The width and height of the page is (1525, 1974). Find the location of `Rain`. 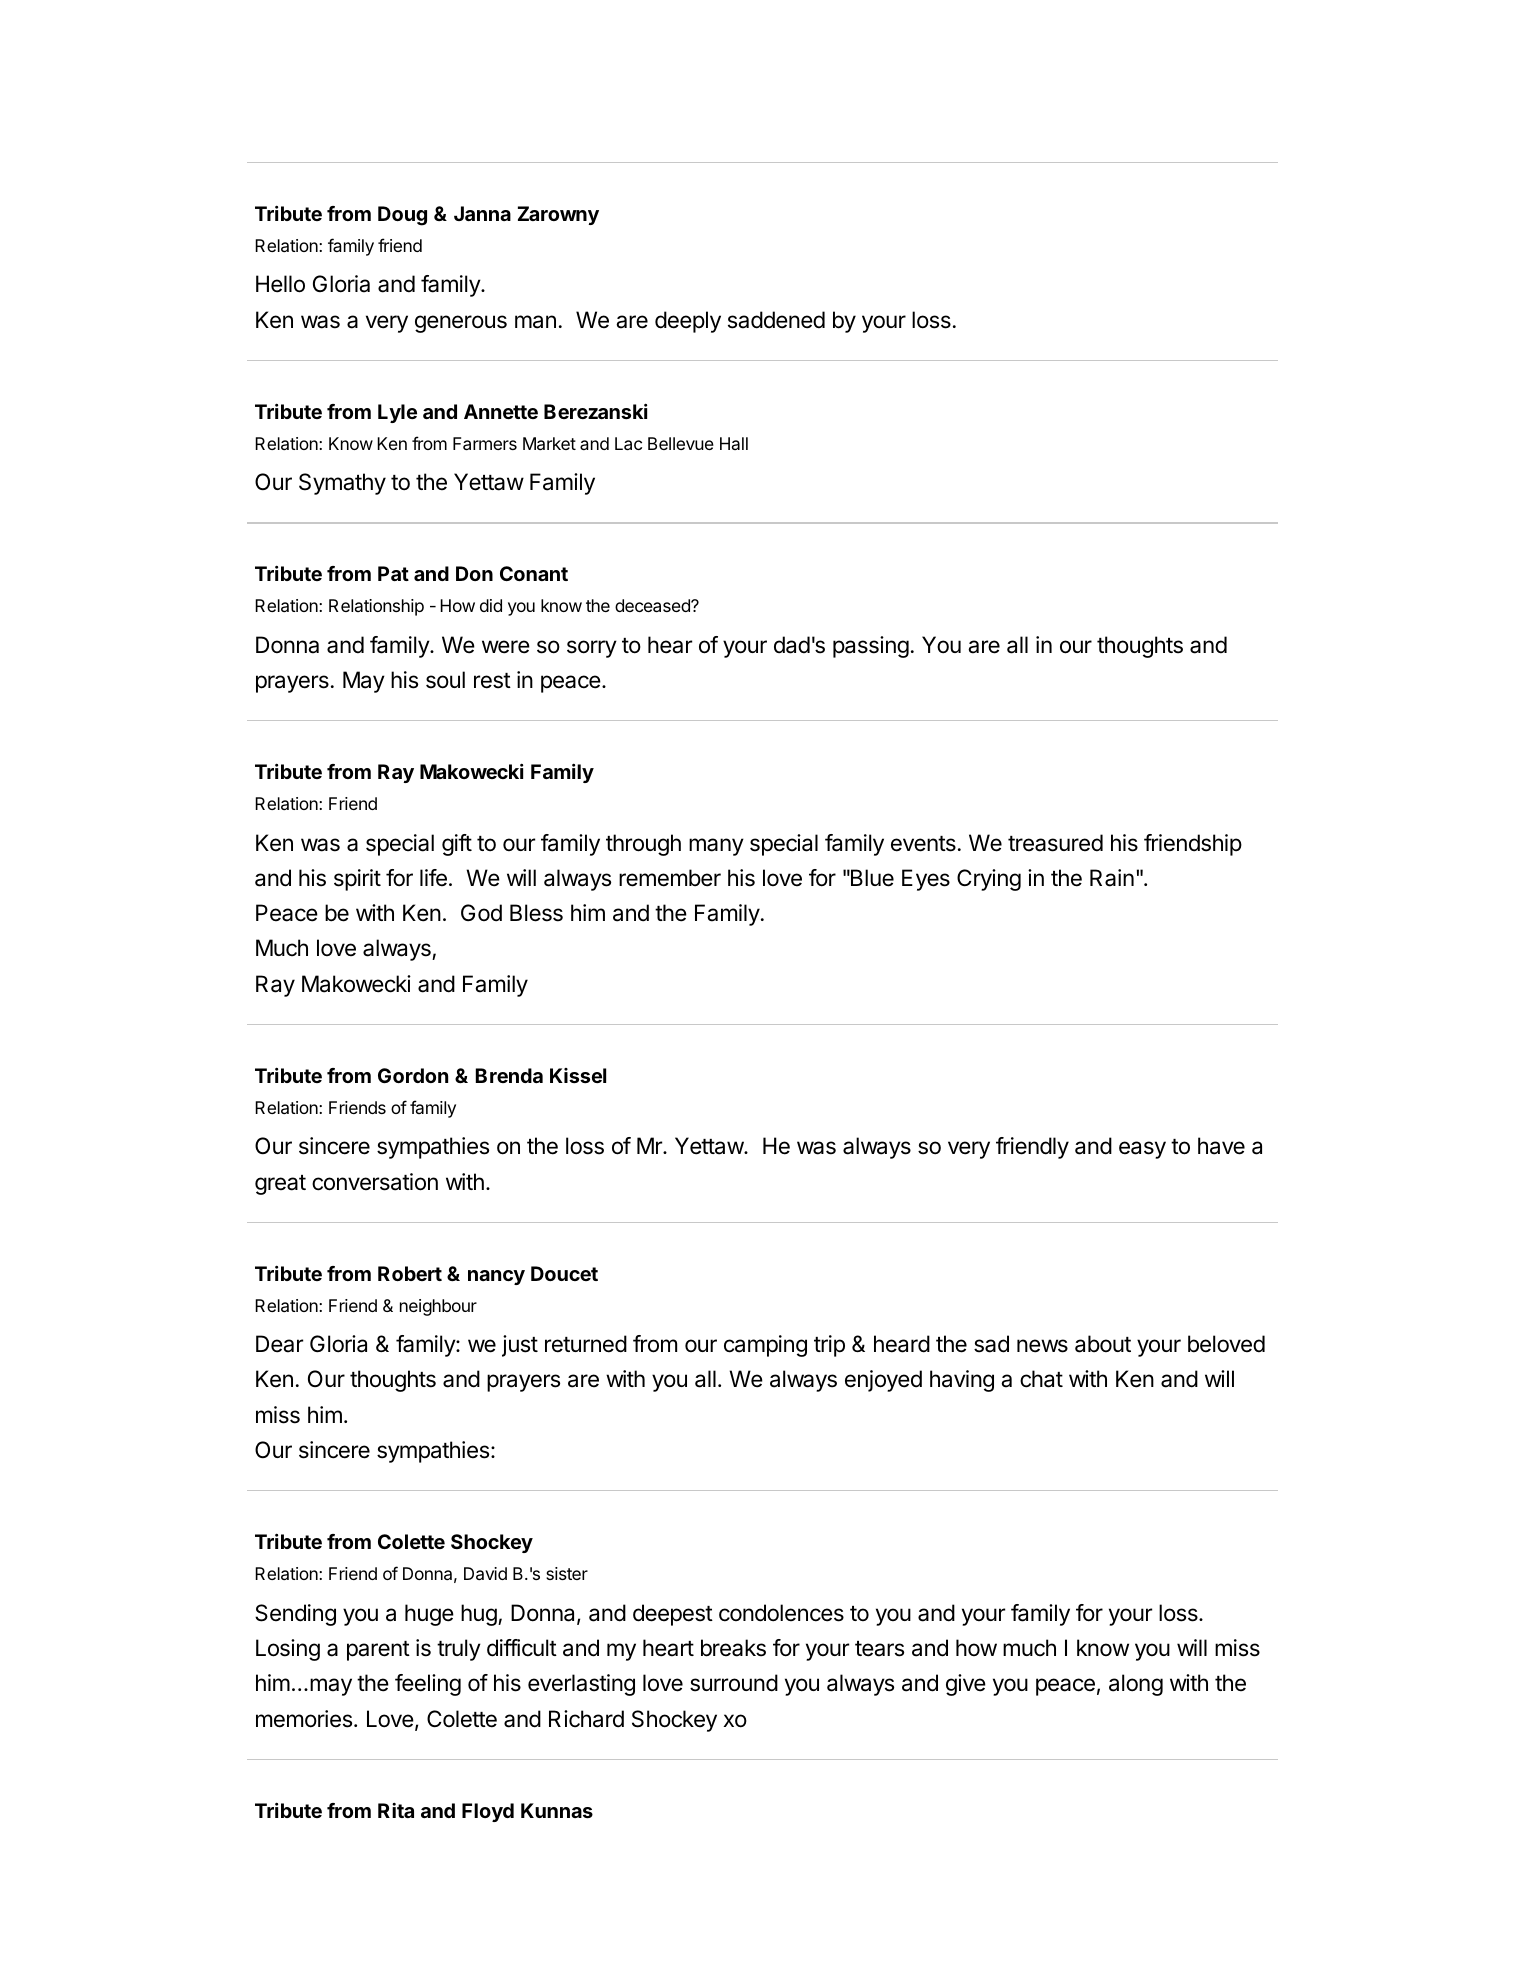

Rain is located at coordinates (1112, 878).
